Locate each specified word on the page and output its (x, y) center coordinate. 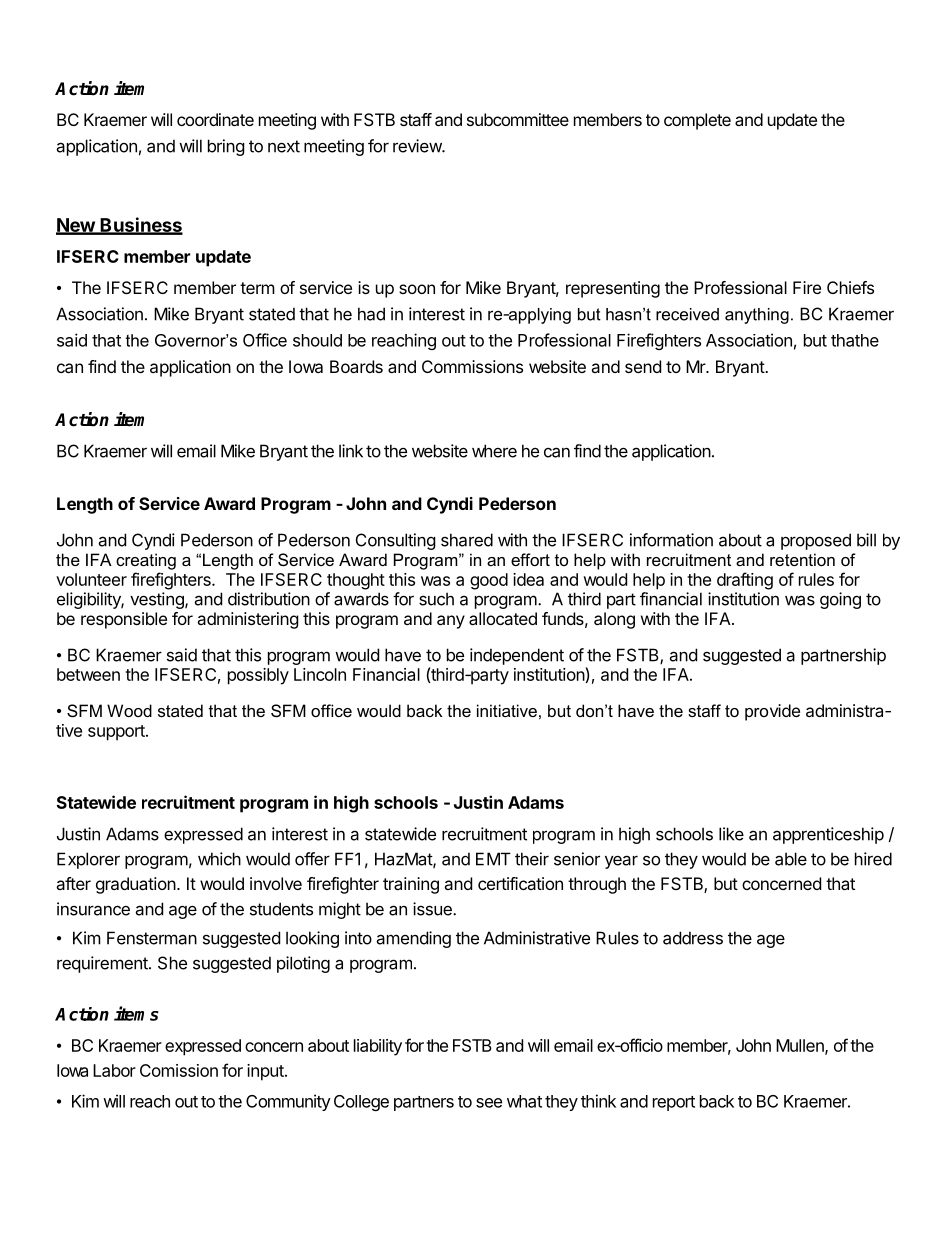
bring (226, 147)
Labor (114, 1070)
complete (697, 121)
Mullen (801, 1046)
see (489, 1103)
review (418, 146)
